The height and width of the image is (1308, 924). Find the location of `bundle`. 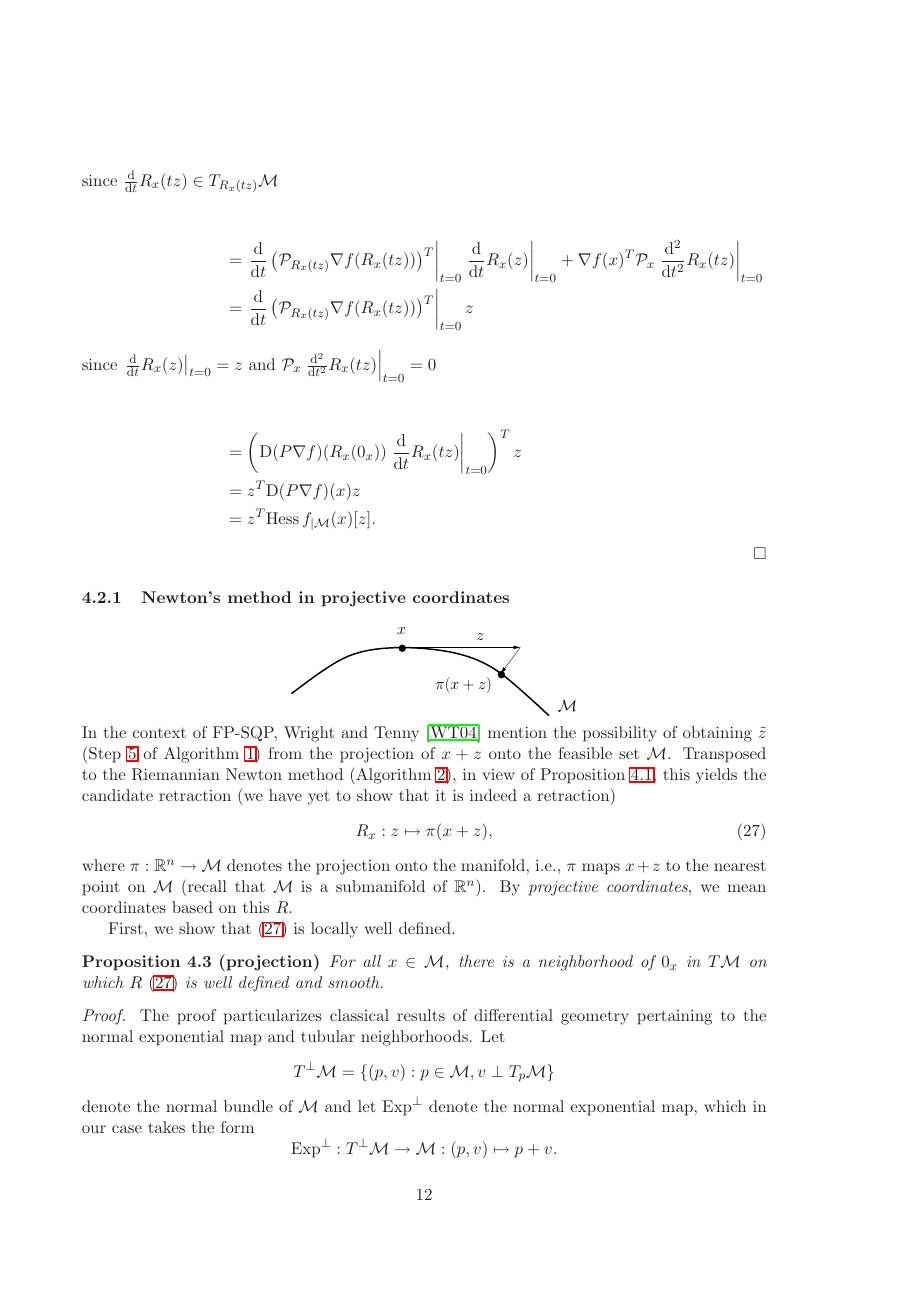

bundle is located at coordinates (248, 1106).
